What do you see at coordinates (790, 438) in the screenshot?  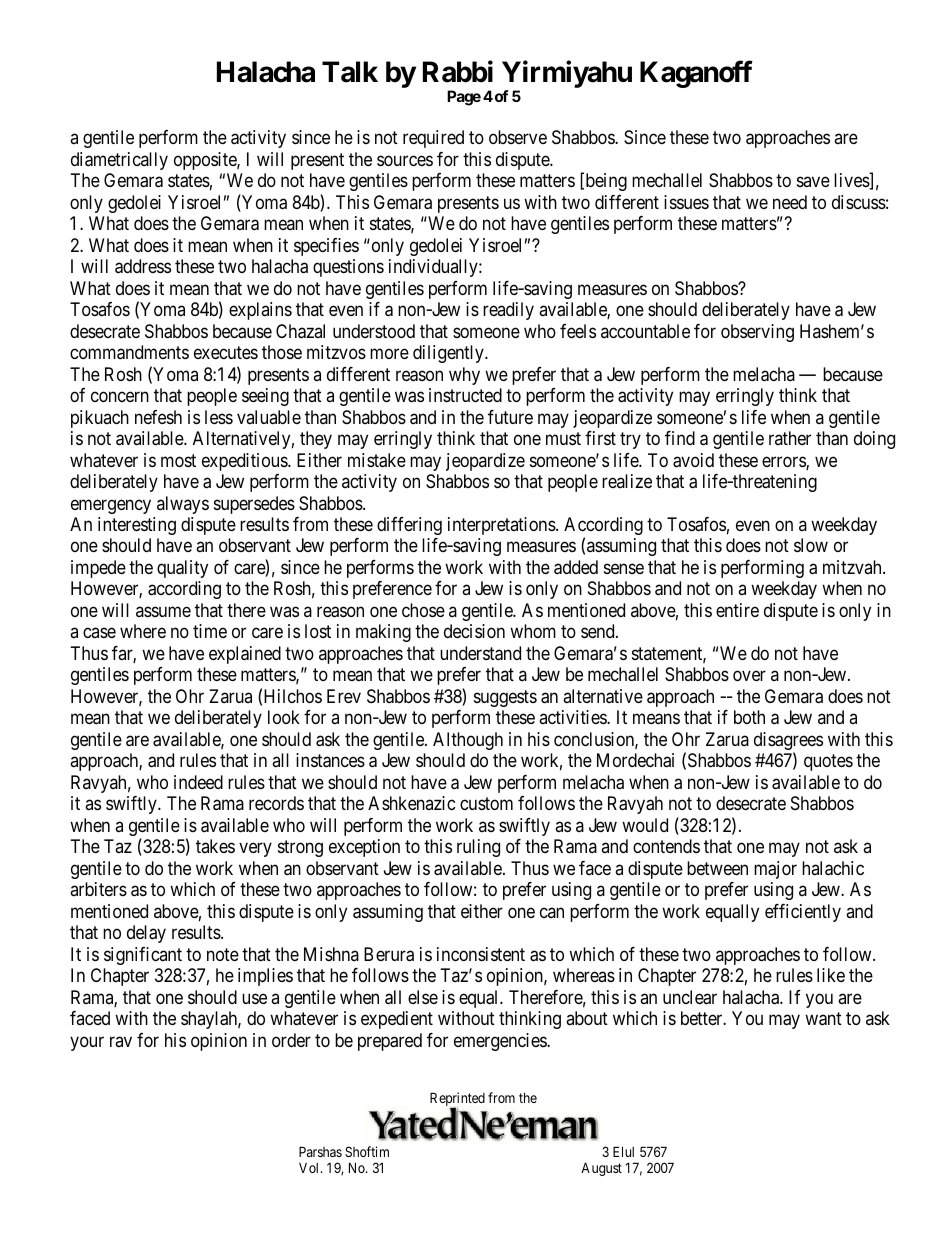 I see `rather` at bounding box center [790, 438].
